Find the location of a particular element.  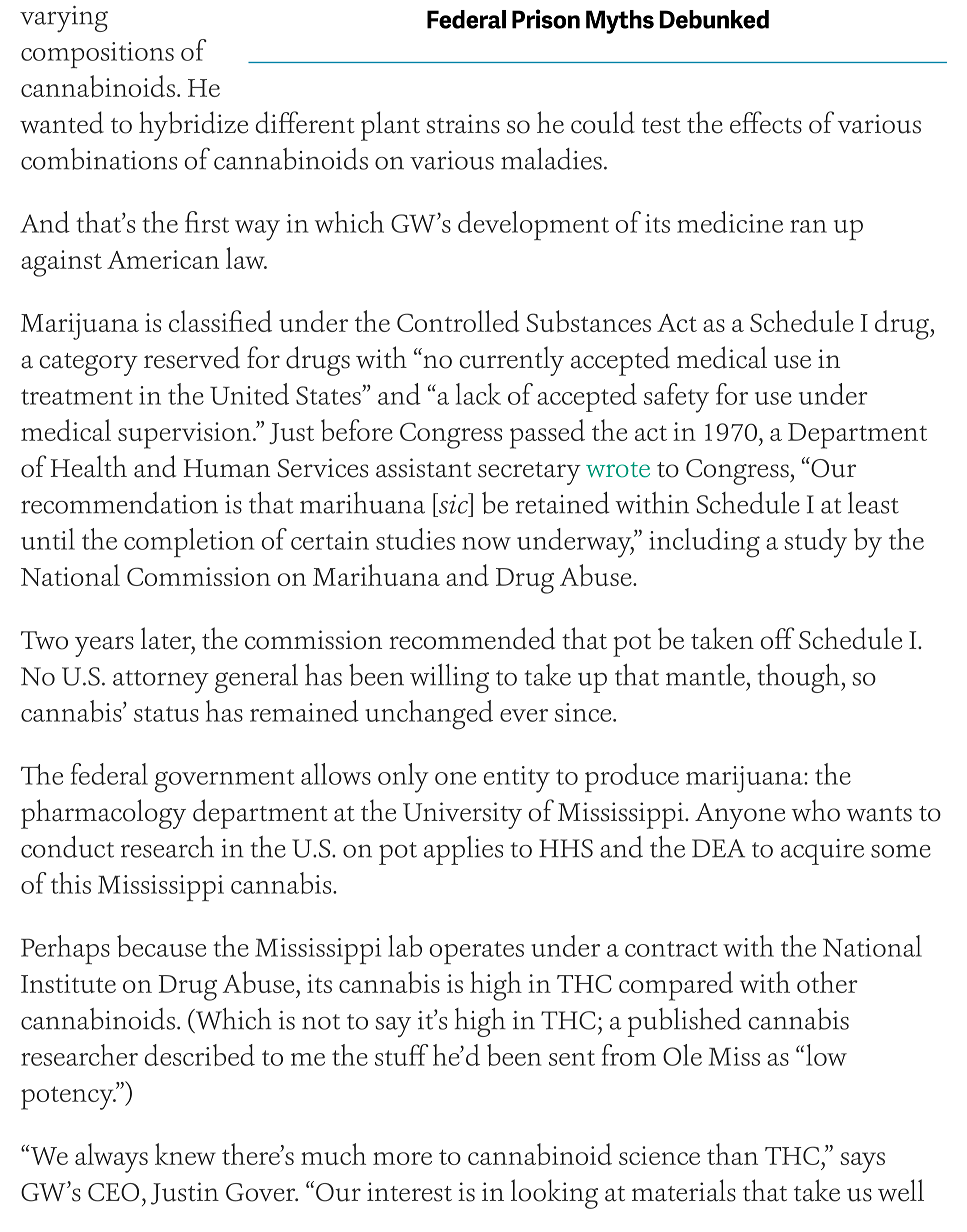

always is located at coordinates (111, 1158).
